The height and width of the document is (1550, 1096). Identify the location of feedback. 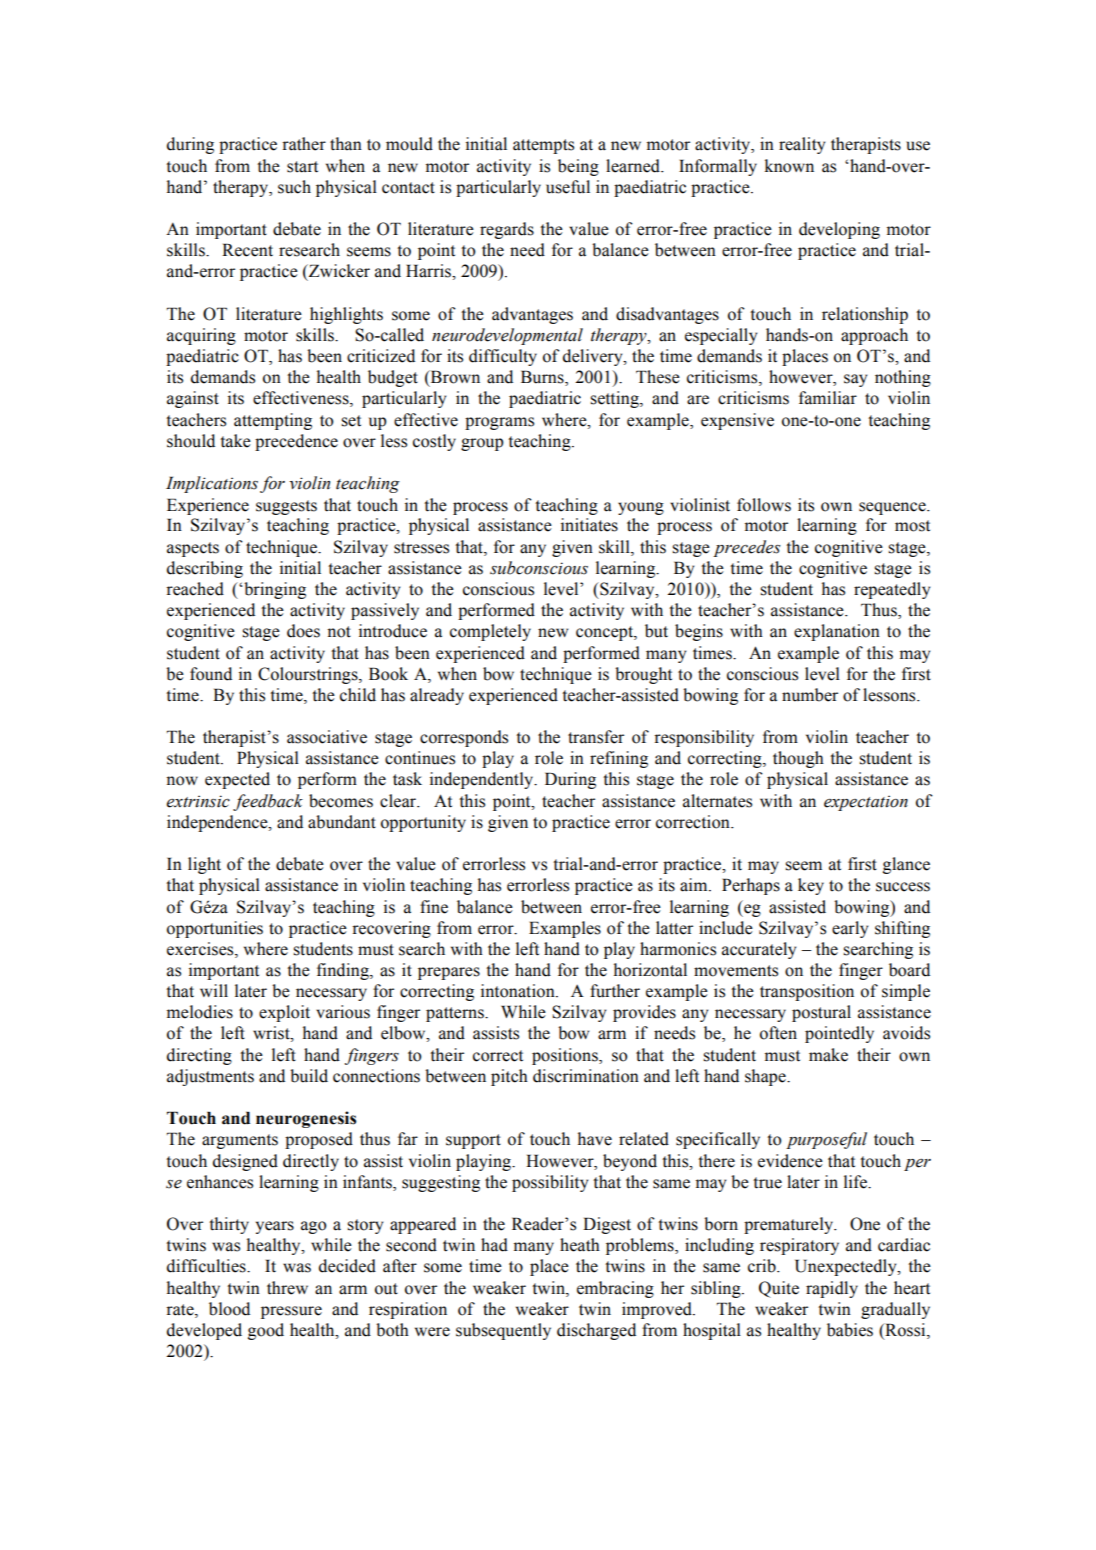
(268, 802).
